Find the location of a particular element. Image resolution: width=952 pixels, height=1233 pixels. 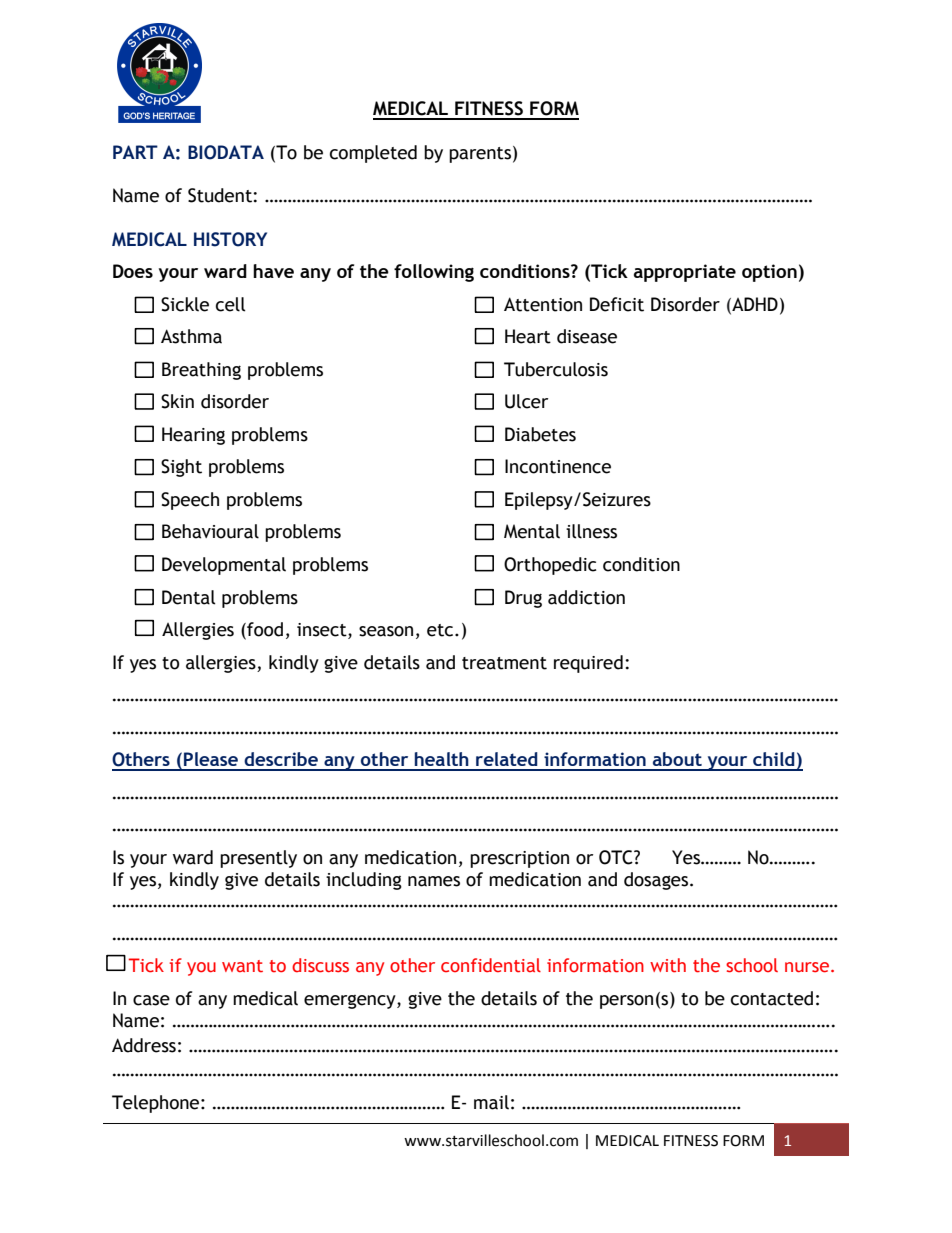

confidential is located at coordinates (491, 965).
